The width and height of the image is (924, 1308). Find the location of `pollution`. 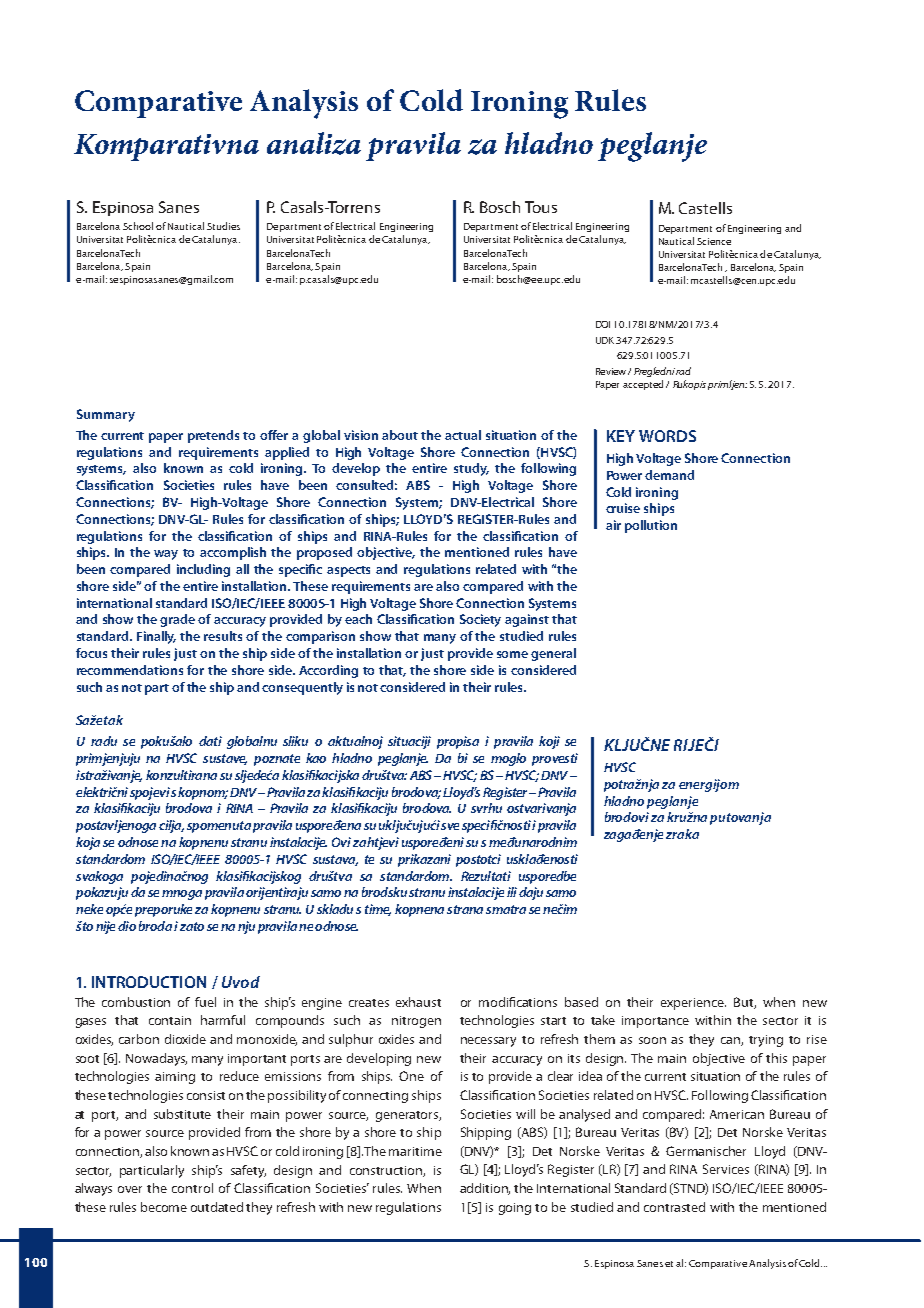

pollution is located at coordinates (651, 526).
